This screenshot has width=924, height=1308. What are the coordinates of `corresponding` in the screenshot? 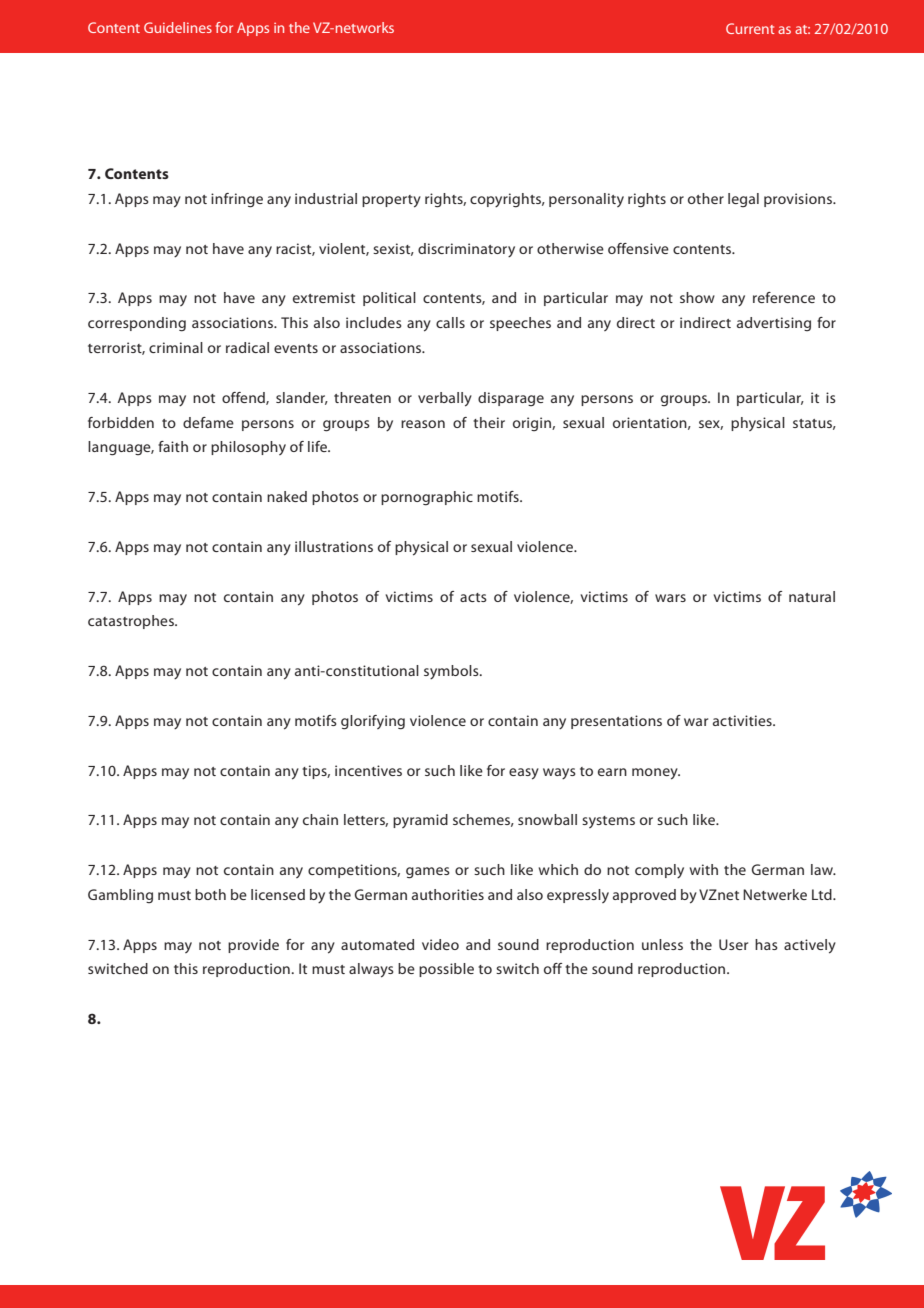 It's located at (137, 324).
